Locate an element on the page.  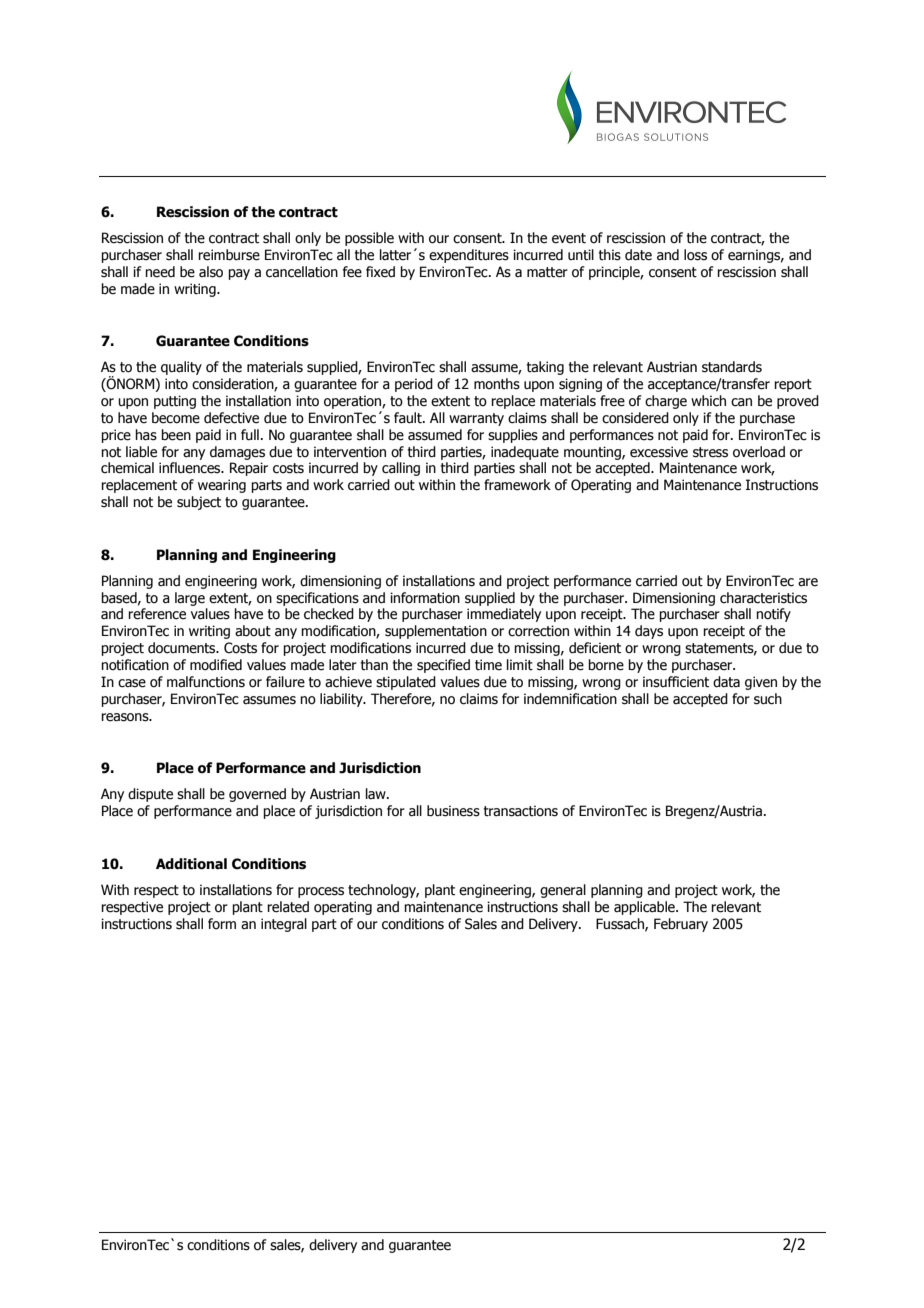
loss is located at coordinates (695, 255).
